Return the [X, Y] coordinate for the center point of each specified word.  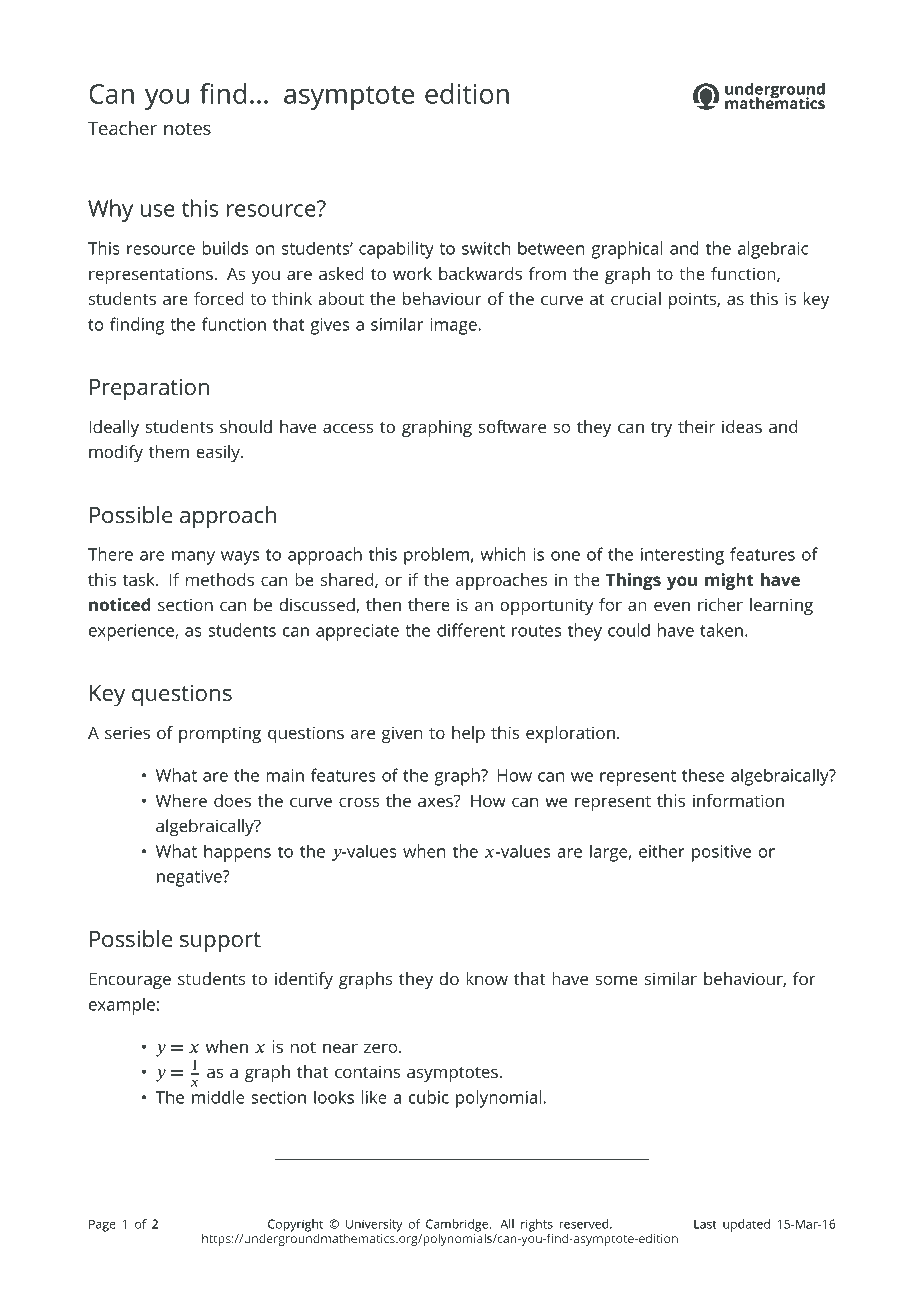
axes [436, 801]
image [454, 326]
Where [181, 800]
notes [187, 129]
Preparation [149, 389]
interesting [682, 556]
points [693, 300]
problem [436, 556]
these [703, 775]
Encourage [130, 981]
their [696, 426]
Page [102, 1225]
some [616, 980]
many [193, 558]
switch [486, 248]
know [487, 978]
